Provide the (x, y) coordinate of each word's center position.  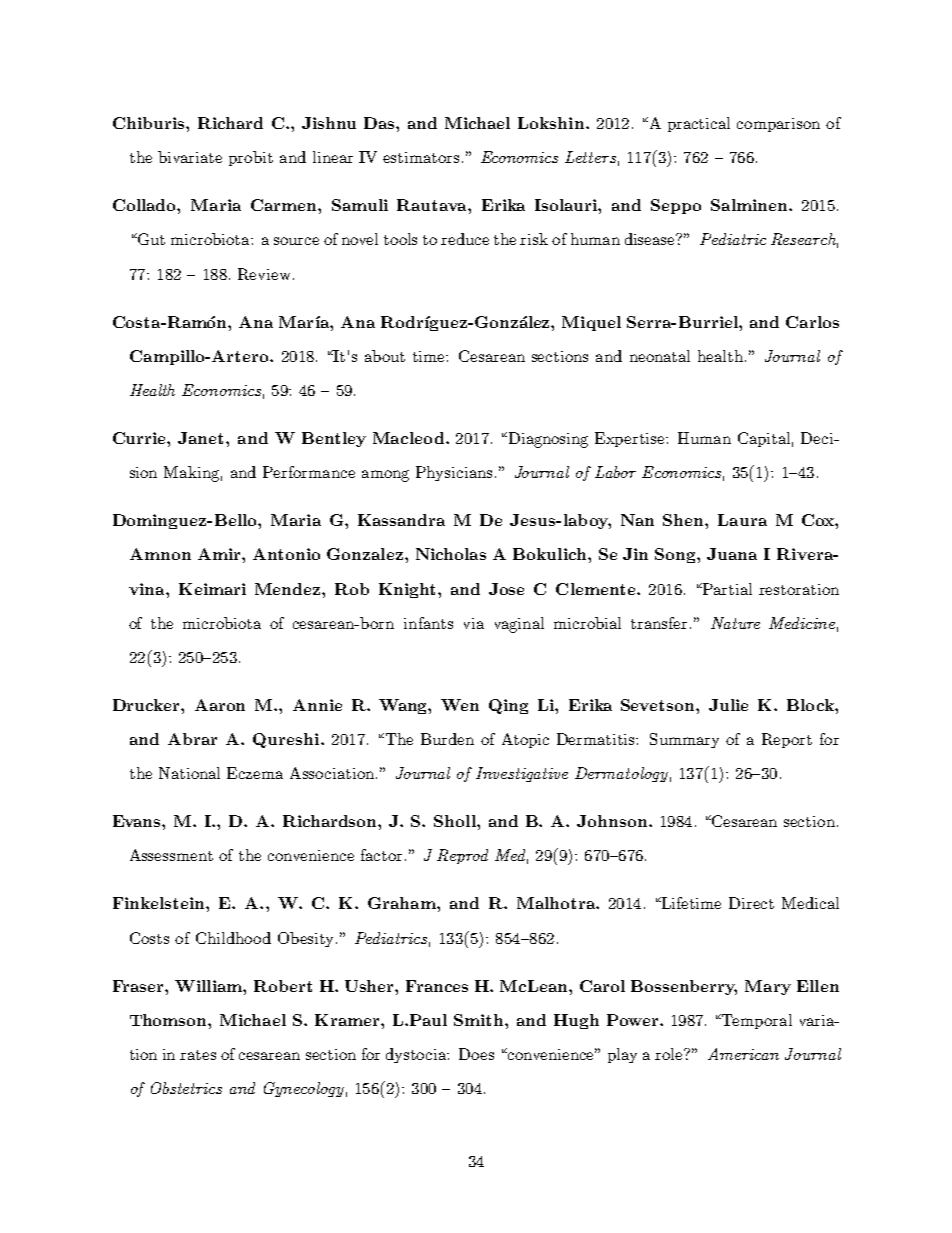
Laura (742, 520)
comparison (778, 125)
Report (787, 740)
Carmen (285, 205)
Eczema (255, 773)
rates (198, 1055)
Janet (202, 438)
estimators (421, 157)
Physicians (454, 473)
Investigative (522, 774)
